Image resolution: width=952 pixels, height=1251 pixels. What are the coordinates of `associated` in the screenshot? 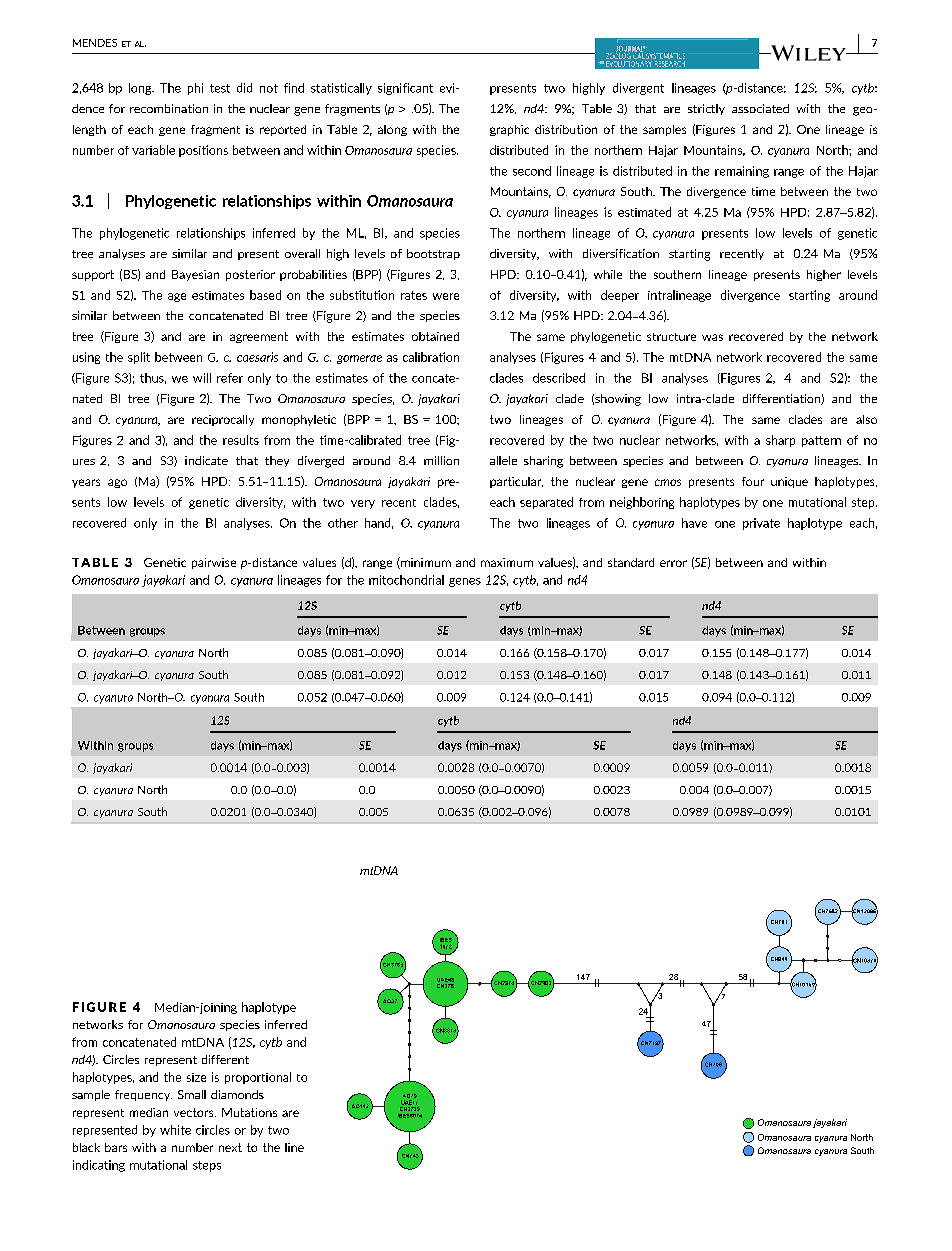 It's located at (760, 108).
